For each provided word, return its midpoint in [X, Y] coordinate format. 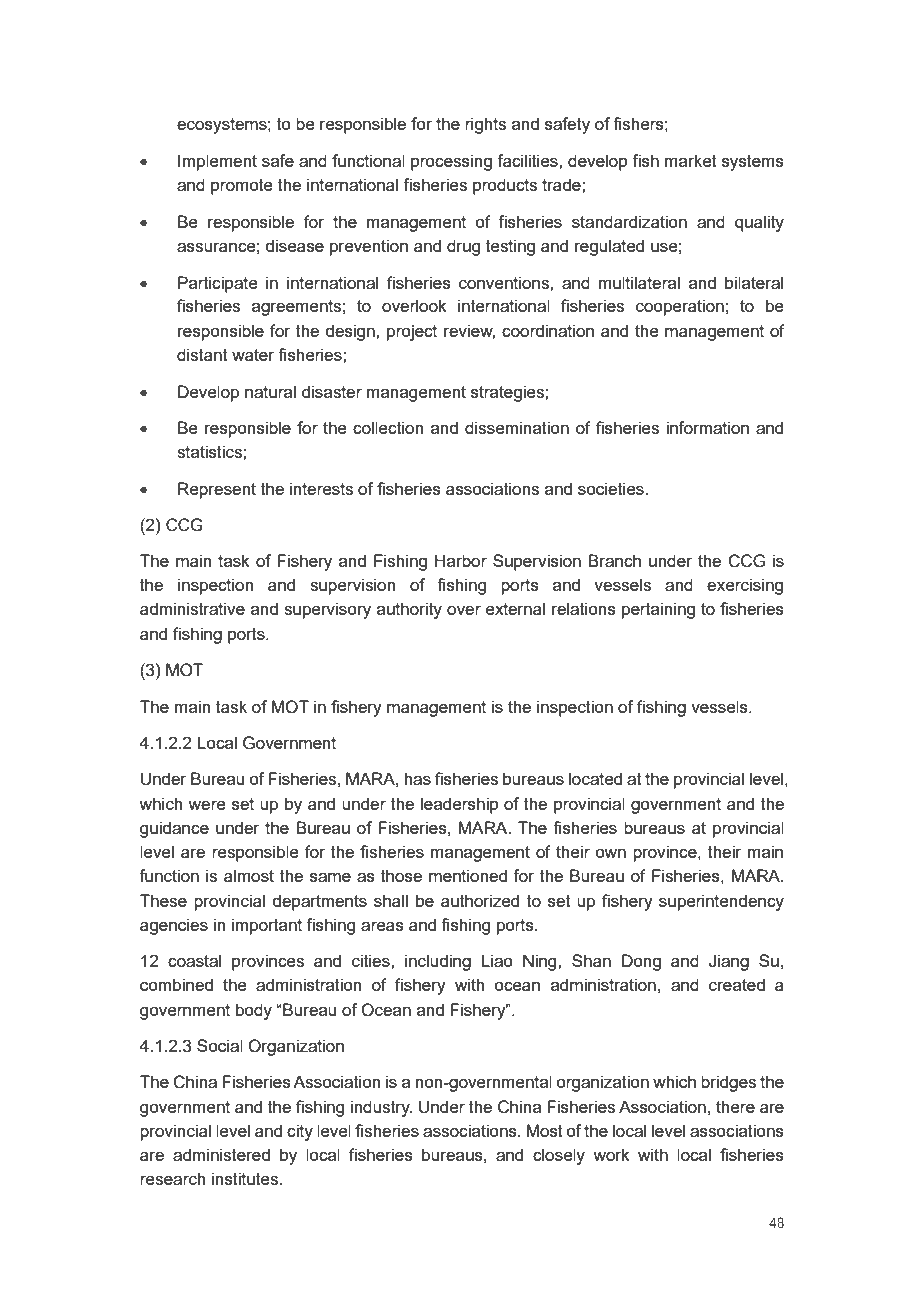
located [595, 778]
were [207, 805]
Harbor [461, 560]
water [253, 355]
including [438, 962]
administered [221, 1154]
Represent [217, 490]
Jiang [729, 962]
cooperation [680, 307]
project [412, 332]
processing [451, 162]
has [417, 778]
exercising [745, 586]
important [267, 926]
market [691, 160]
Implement [217, 162]
